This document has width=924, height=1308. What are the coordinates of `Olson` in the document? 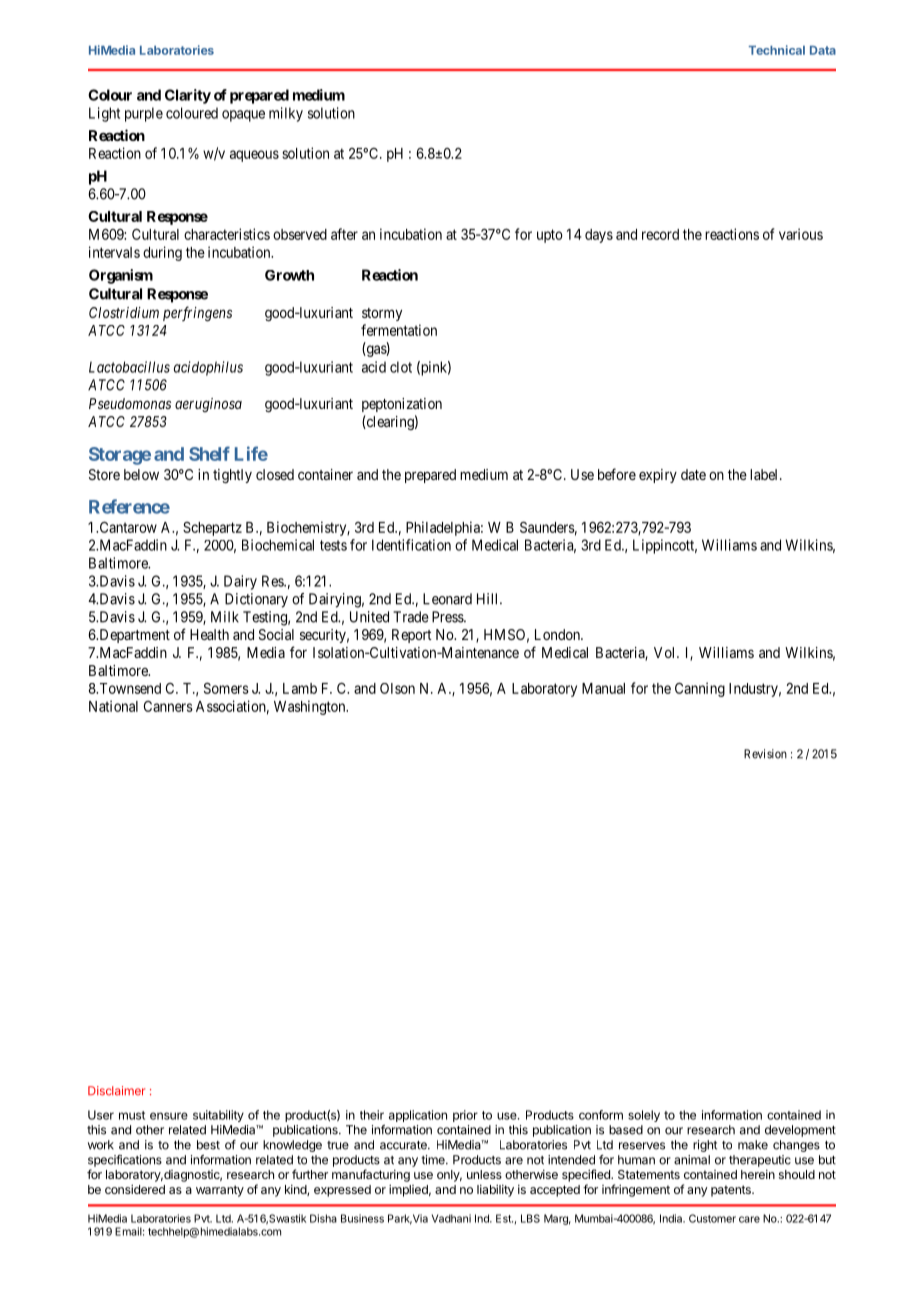 It's located at (397, 688).
